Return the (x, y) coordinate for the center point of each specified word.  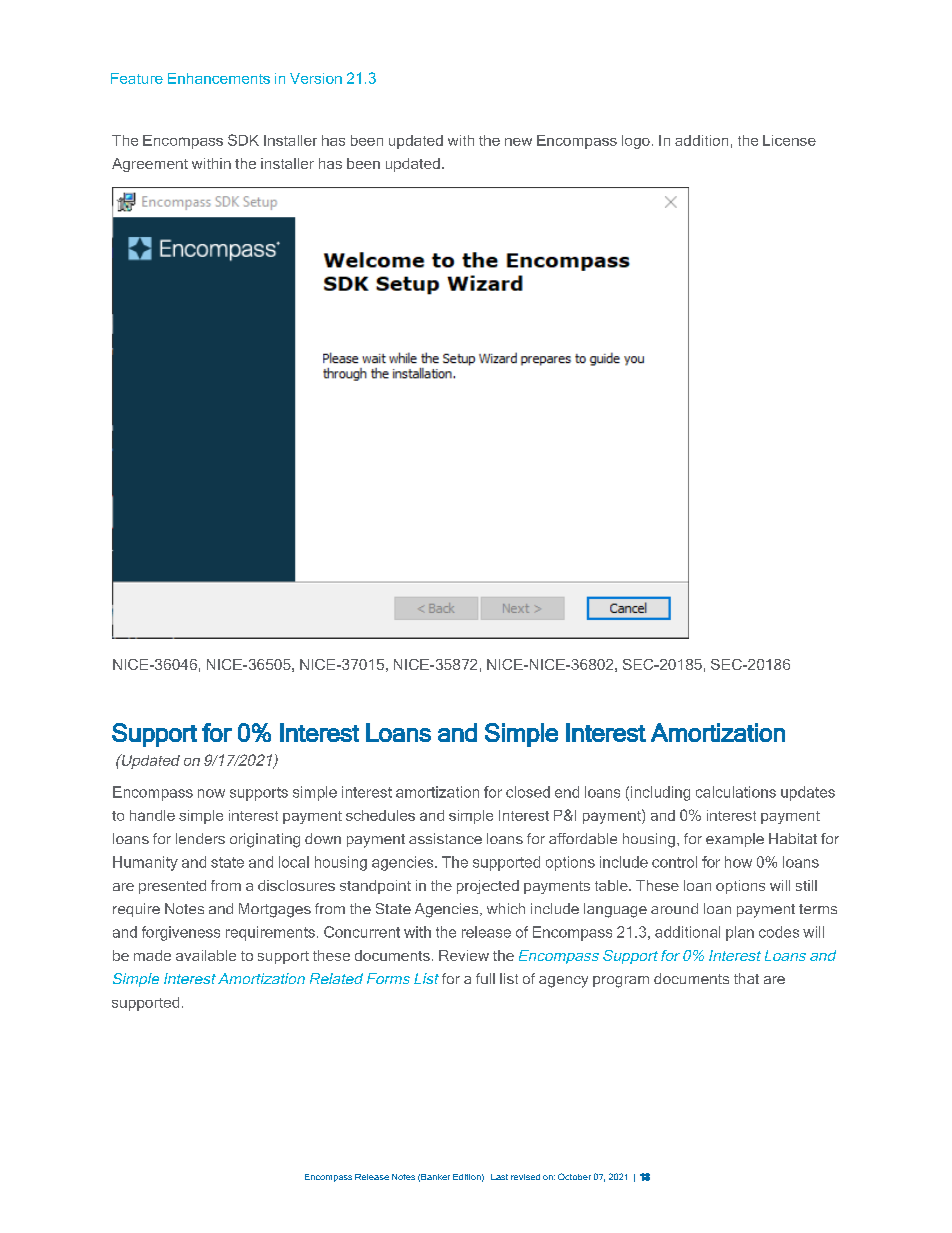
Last (499, 1177)
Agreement (150, 165)
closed (528, 792)
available (206, 955)
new (518, 142)
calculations (736, 792)
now (211, 793)
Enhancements (219, 78)
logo (636, 142)
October (574, 1176)
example (735, 840)
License (789, 140)
